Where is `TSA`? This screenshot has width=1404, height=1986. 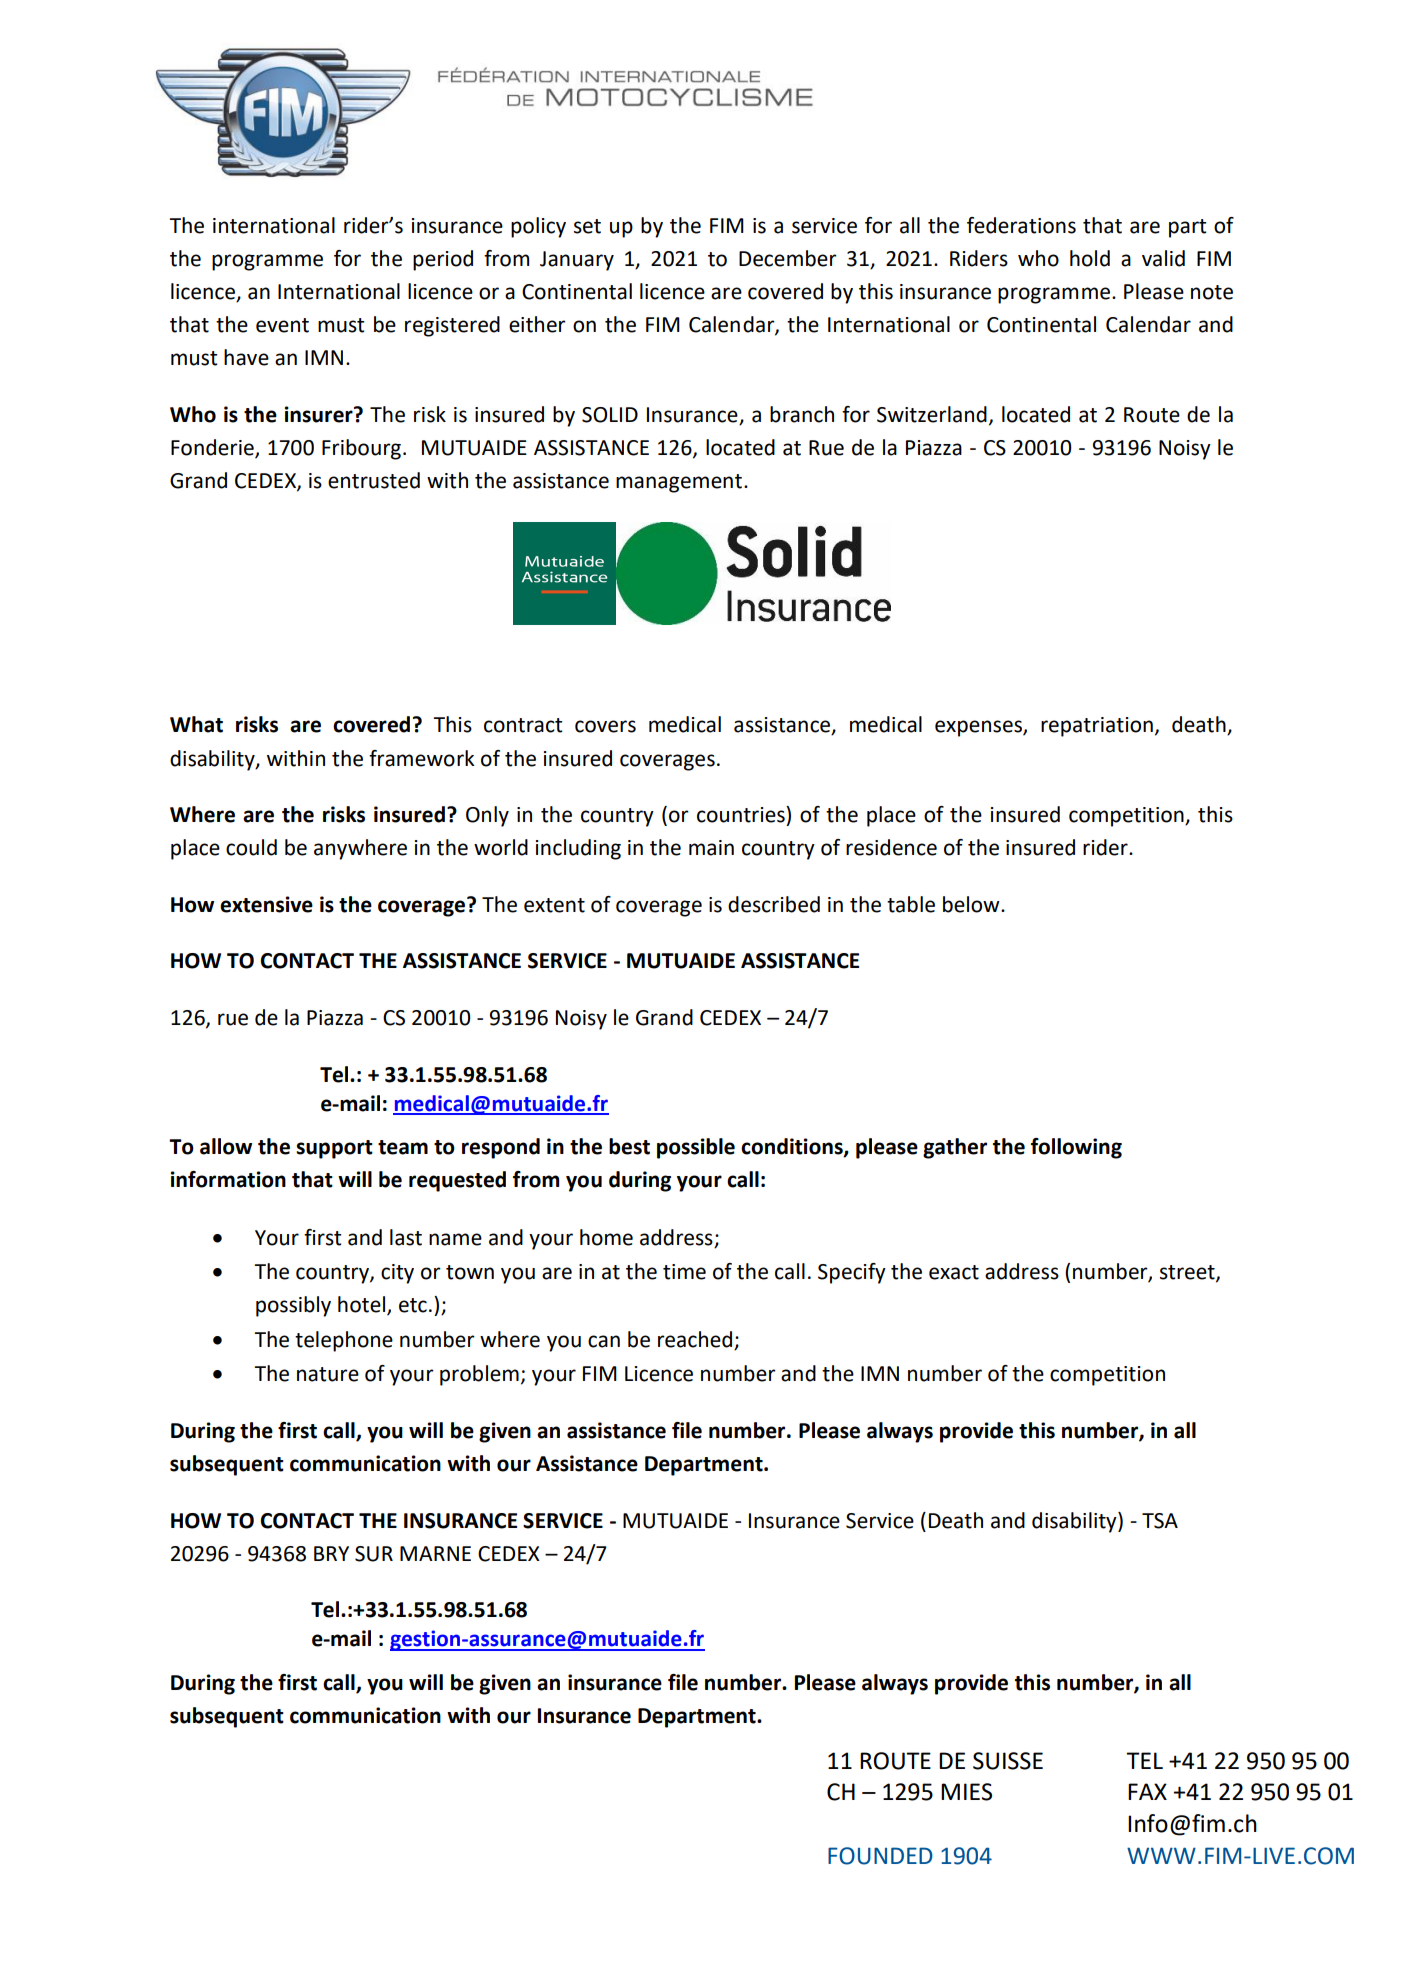
TSA is located at coordinates (1160, 1521).
